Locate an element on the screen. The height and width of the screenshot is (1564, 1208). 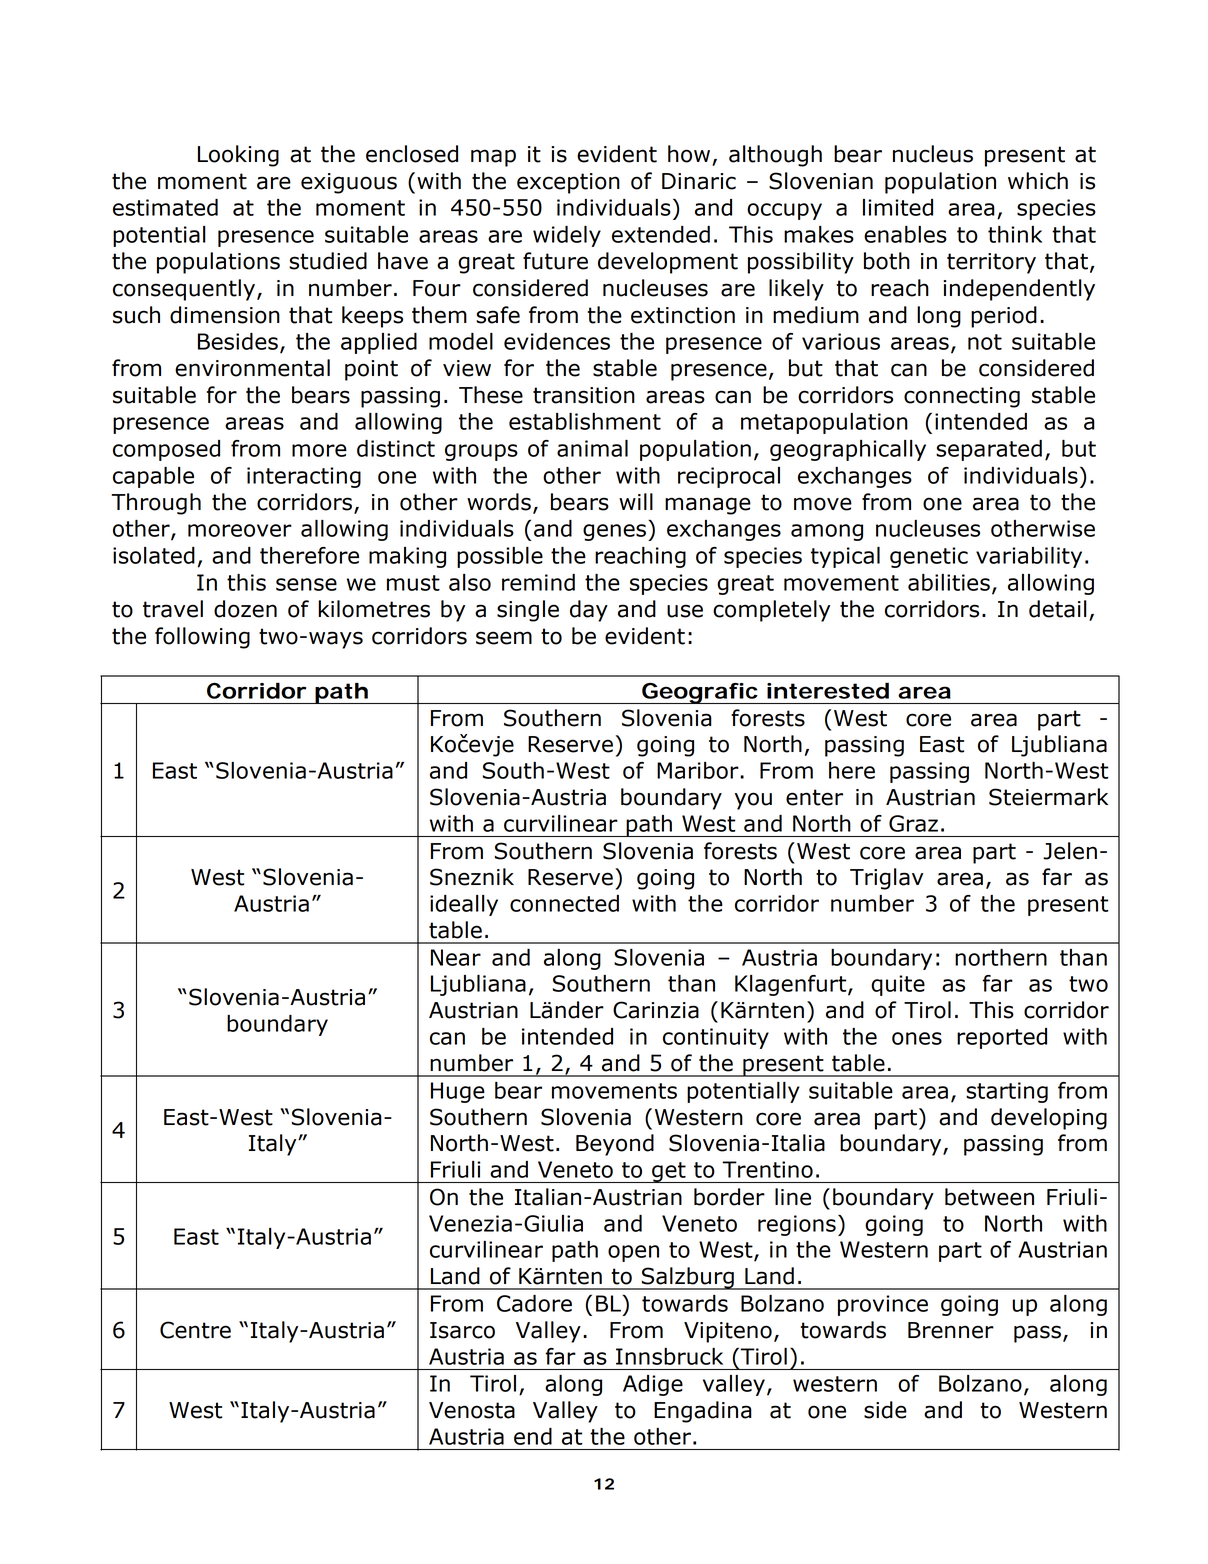
dozen is located at coordinates (245, 609).
